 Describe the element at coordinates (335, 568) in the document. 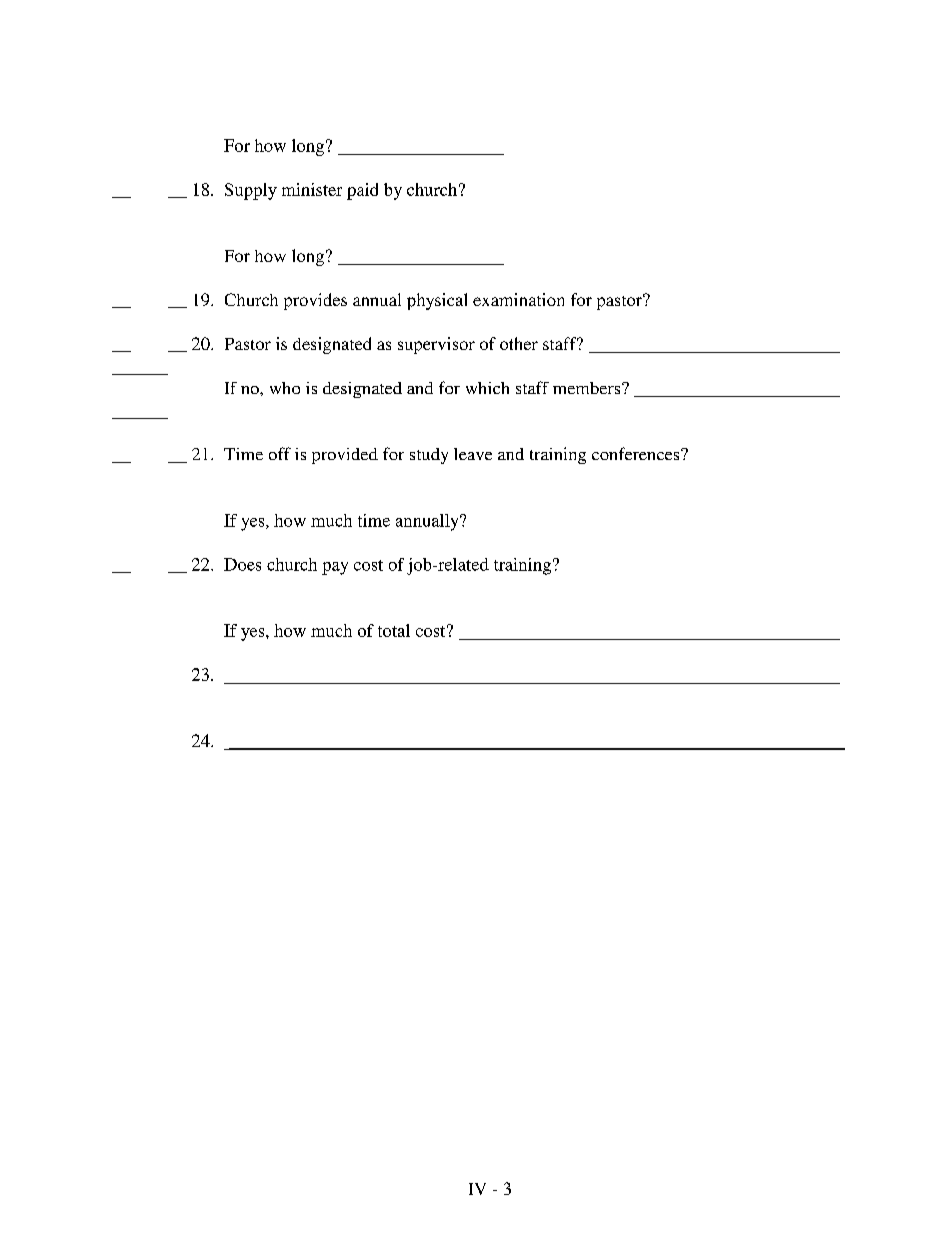

I see `pay` at that location.
